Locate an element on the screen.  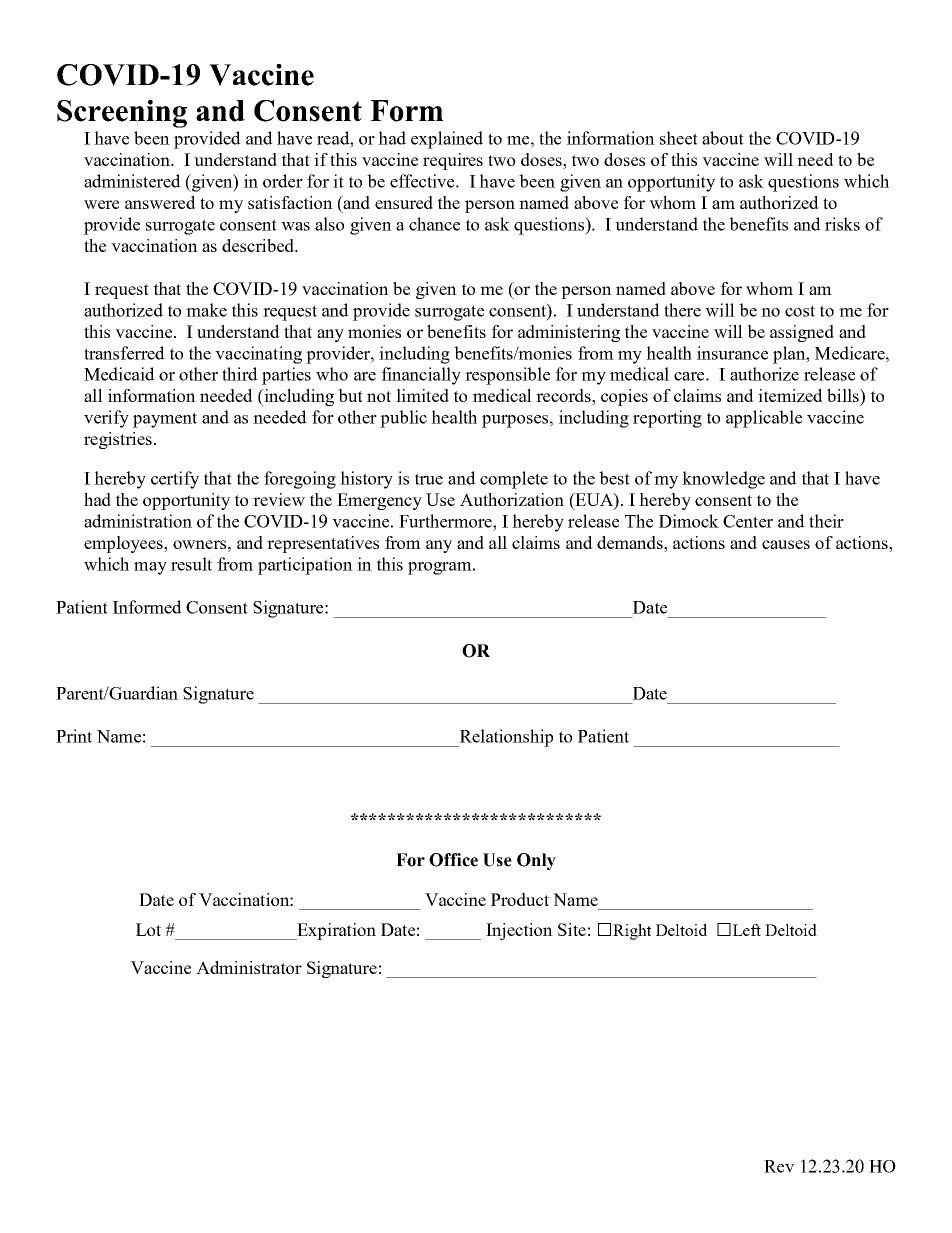
Screening is located at coordinates (122, 113).
